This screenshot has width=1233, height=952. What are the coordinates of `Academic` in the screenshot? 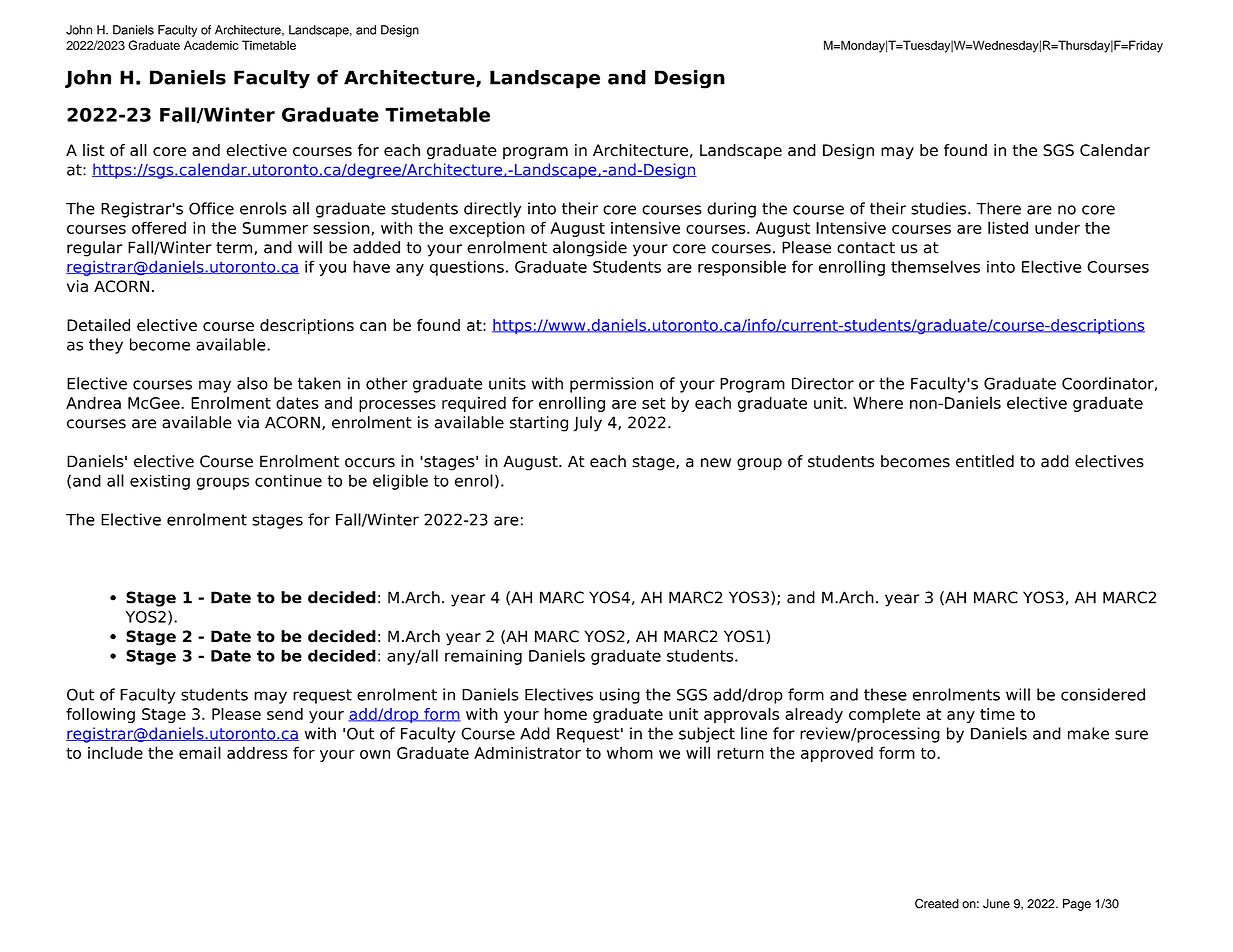 It's located at (211, 45).
